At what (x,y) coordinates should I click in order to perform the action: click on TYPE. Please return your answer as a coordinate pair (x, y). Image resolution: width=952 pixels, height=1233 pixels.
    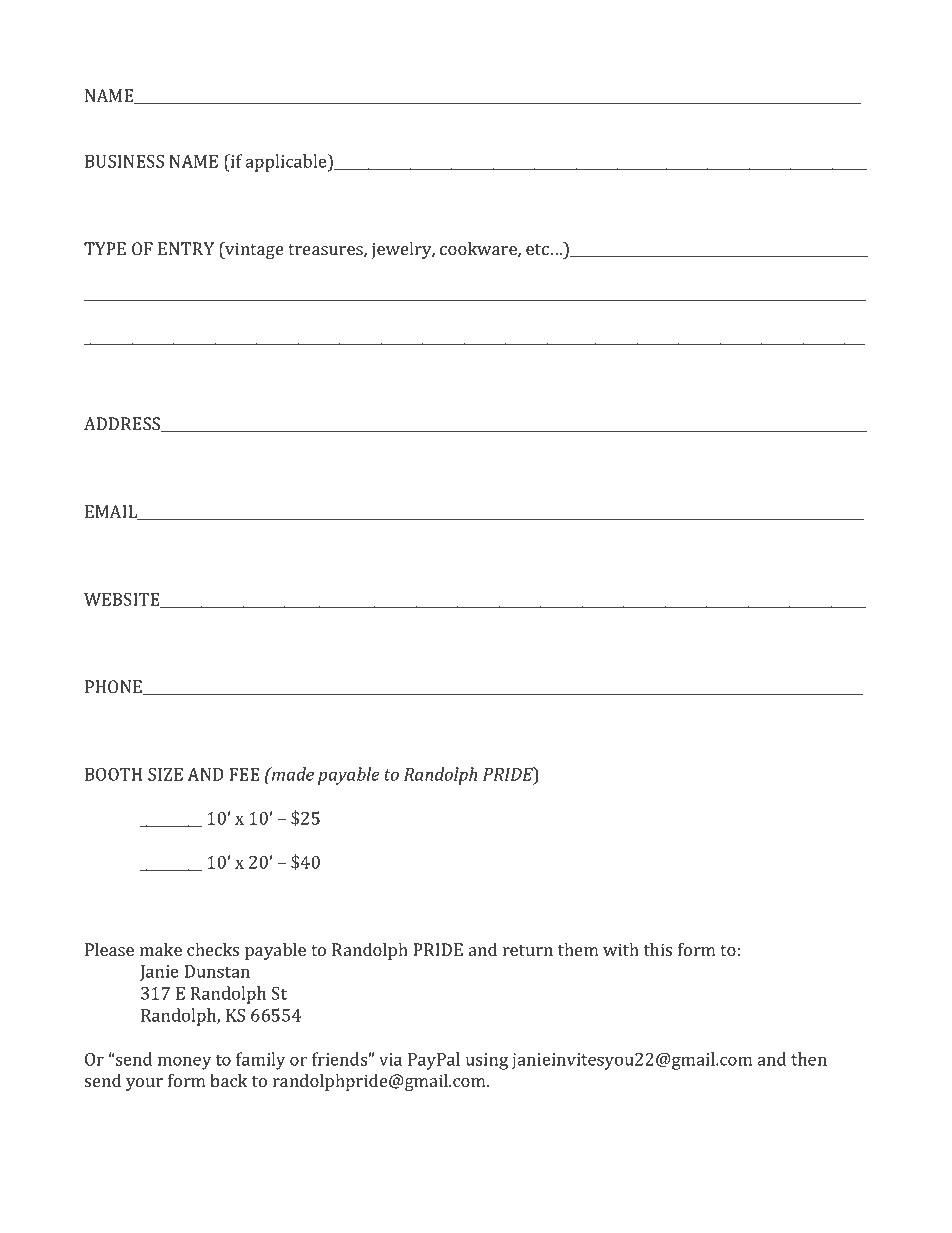
    Looking at the image, I should click on (105, 248).
